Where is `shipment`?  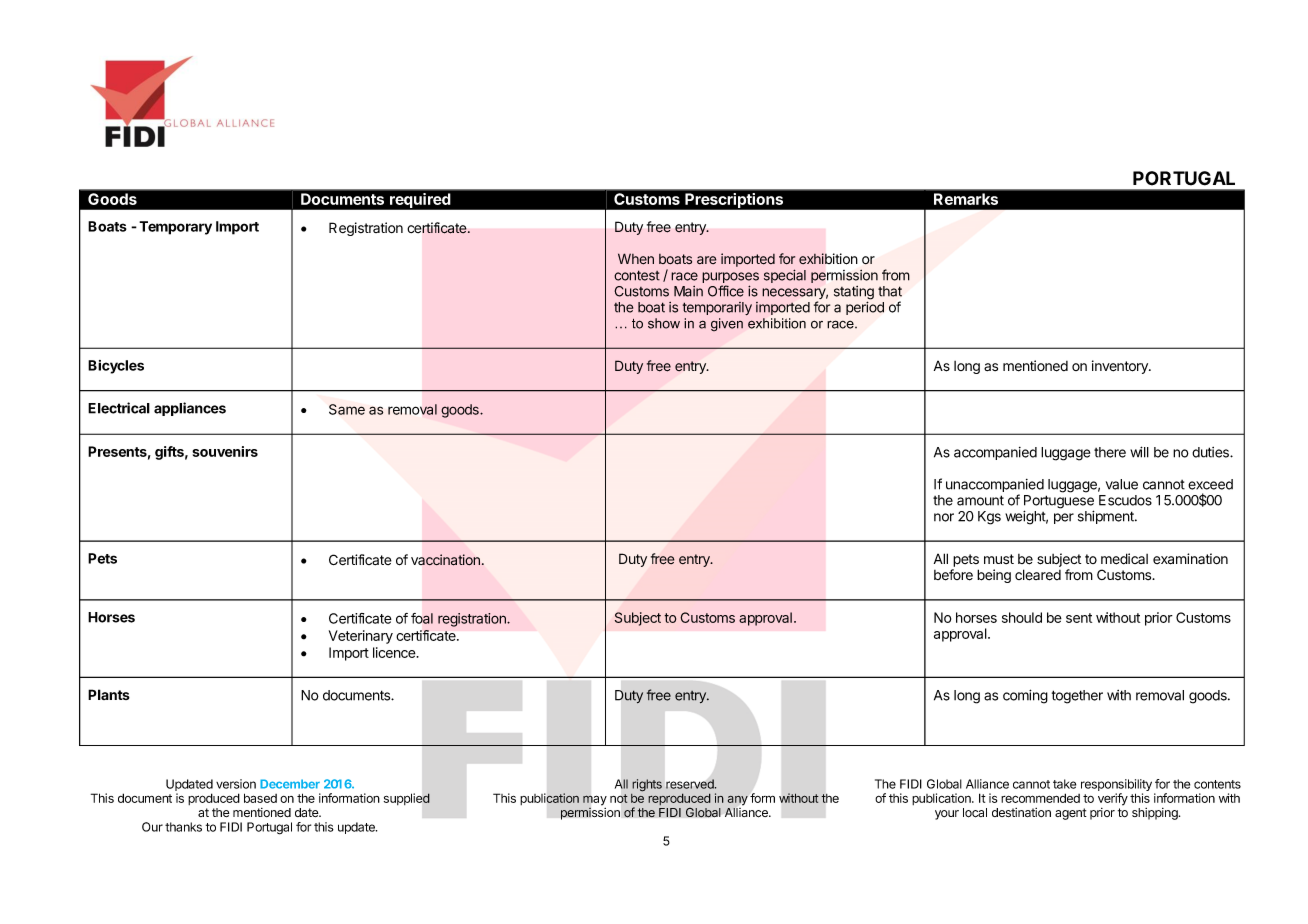
shipment is located at coordinates (1107, 517).
